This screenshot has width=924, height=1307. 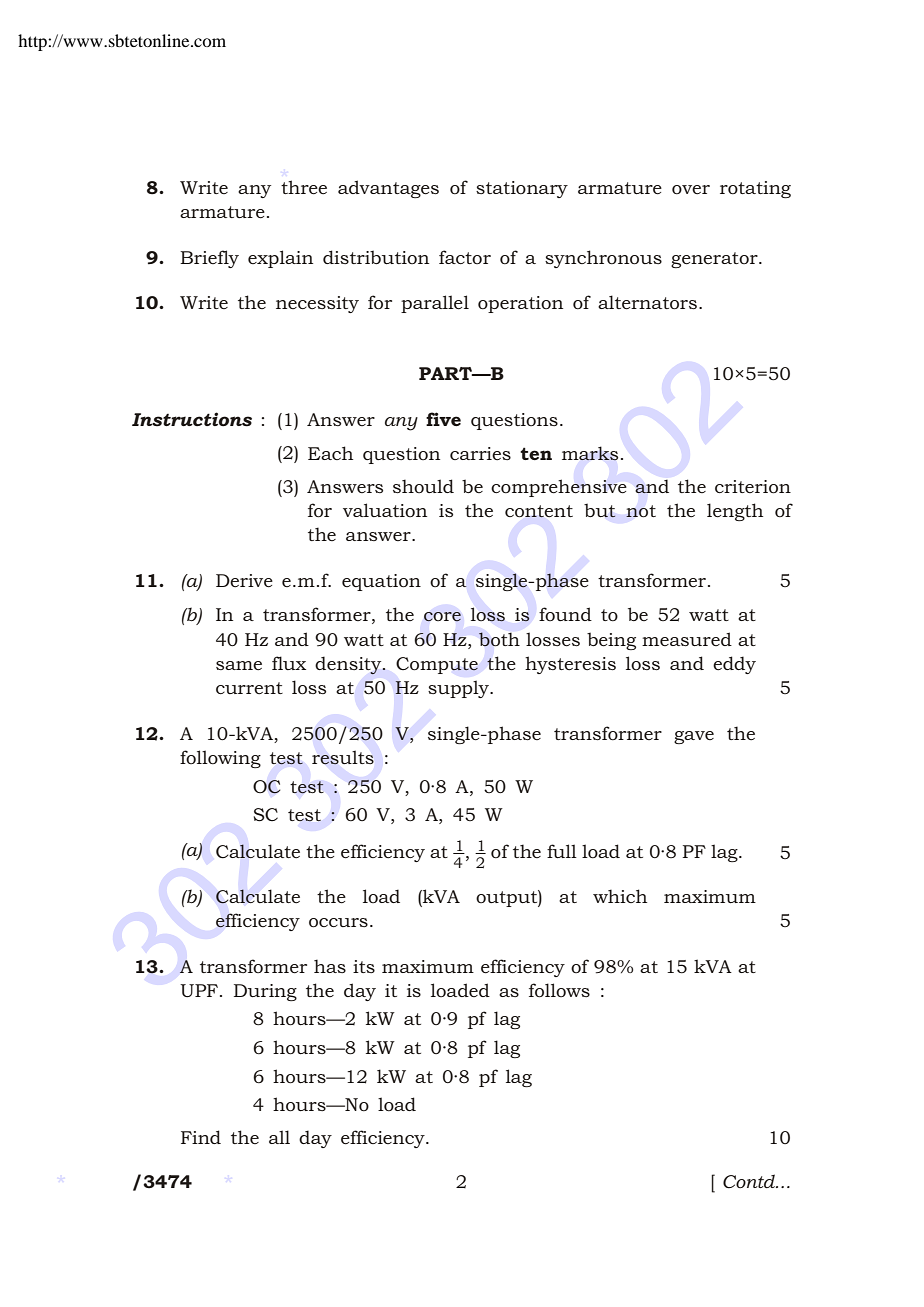 What do you see at coordinates (280, 259) in the screenshot?
I see `explain` at bounding box center [280, 259].
